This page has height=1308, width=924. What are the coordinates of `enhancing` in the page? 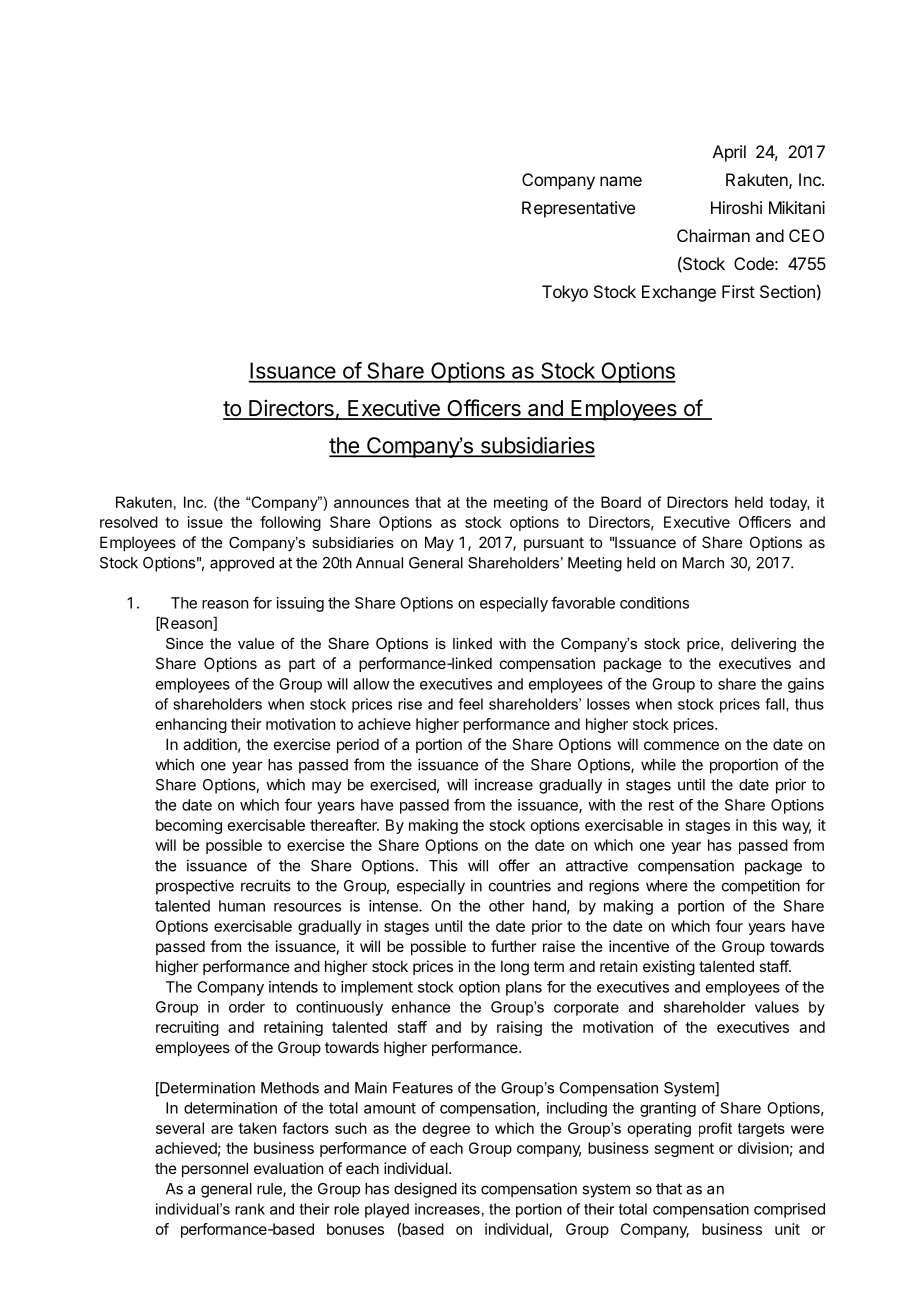 It's located at (191, 725).
